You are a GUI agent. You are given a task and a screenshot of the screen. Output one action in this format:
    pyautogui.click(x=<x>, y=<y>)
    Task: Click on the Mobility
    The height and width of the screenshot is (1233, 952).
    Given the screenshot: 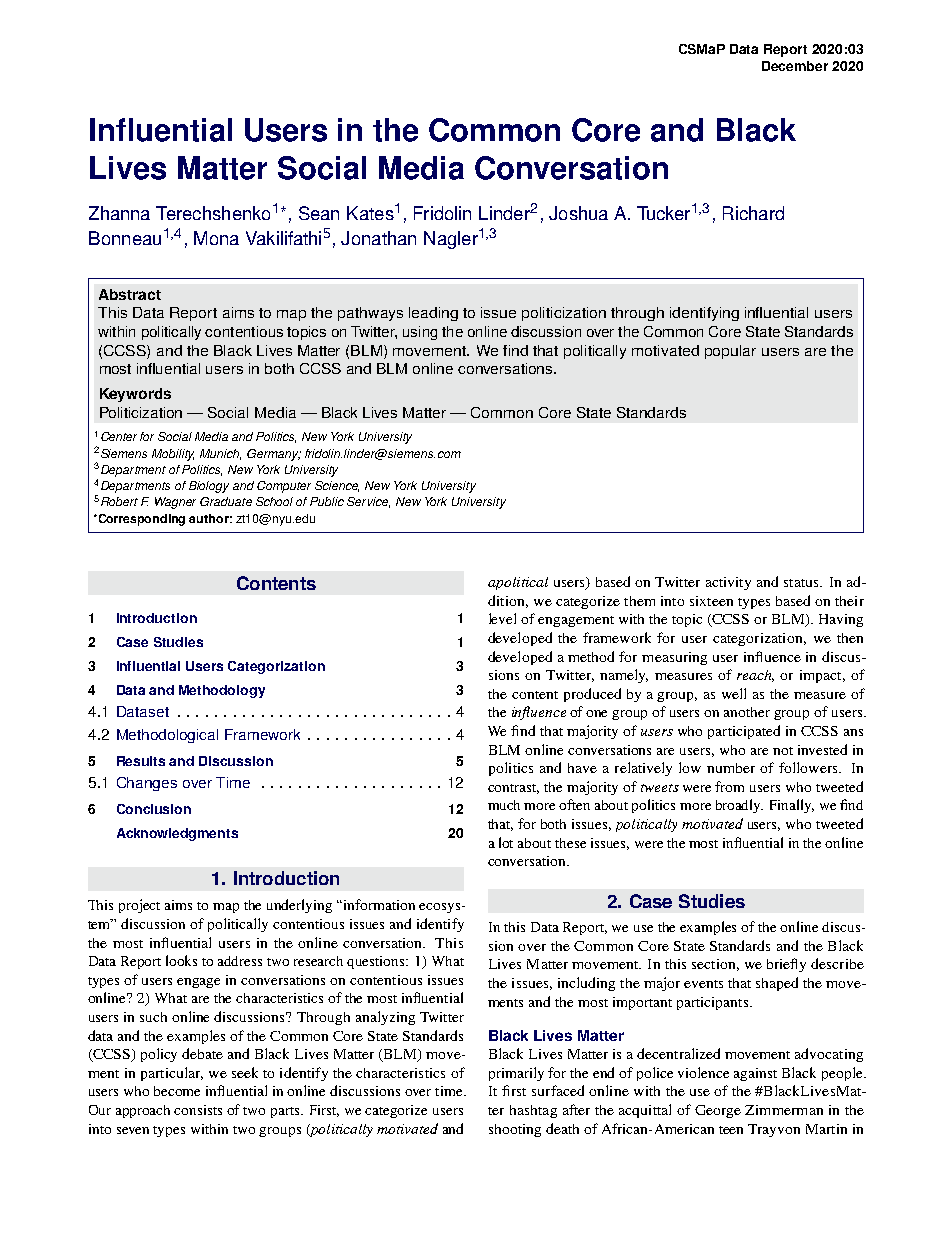 What is the action you would take?
    pyautogui.click(x=173, y=455)
